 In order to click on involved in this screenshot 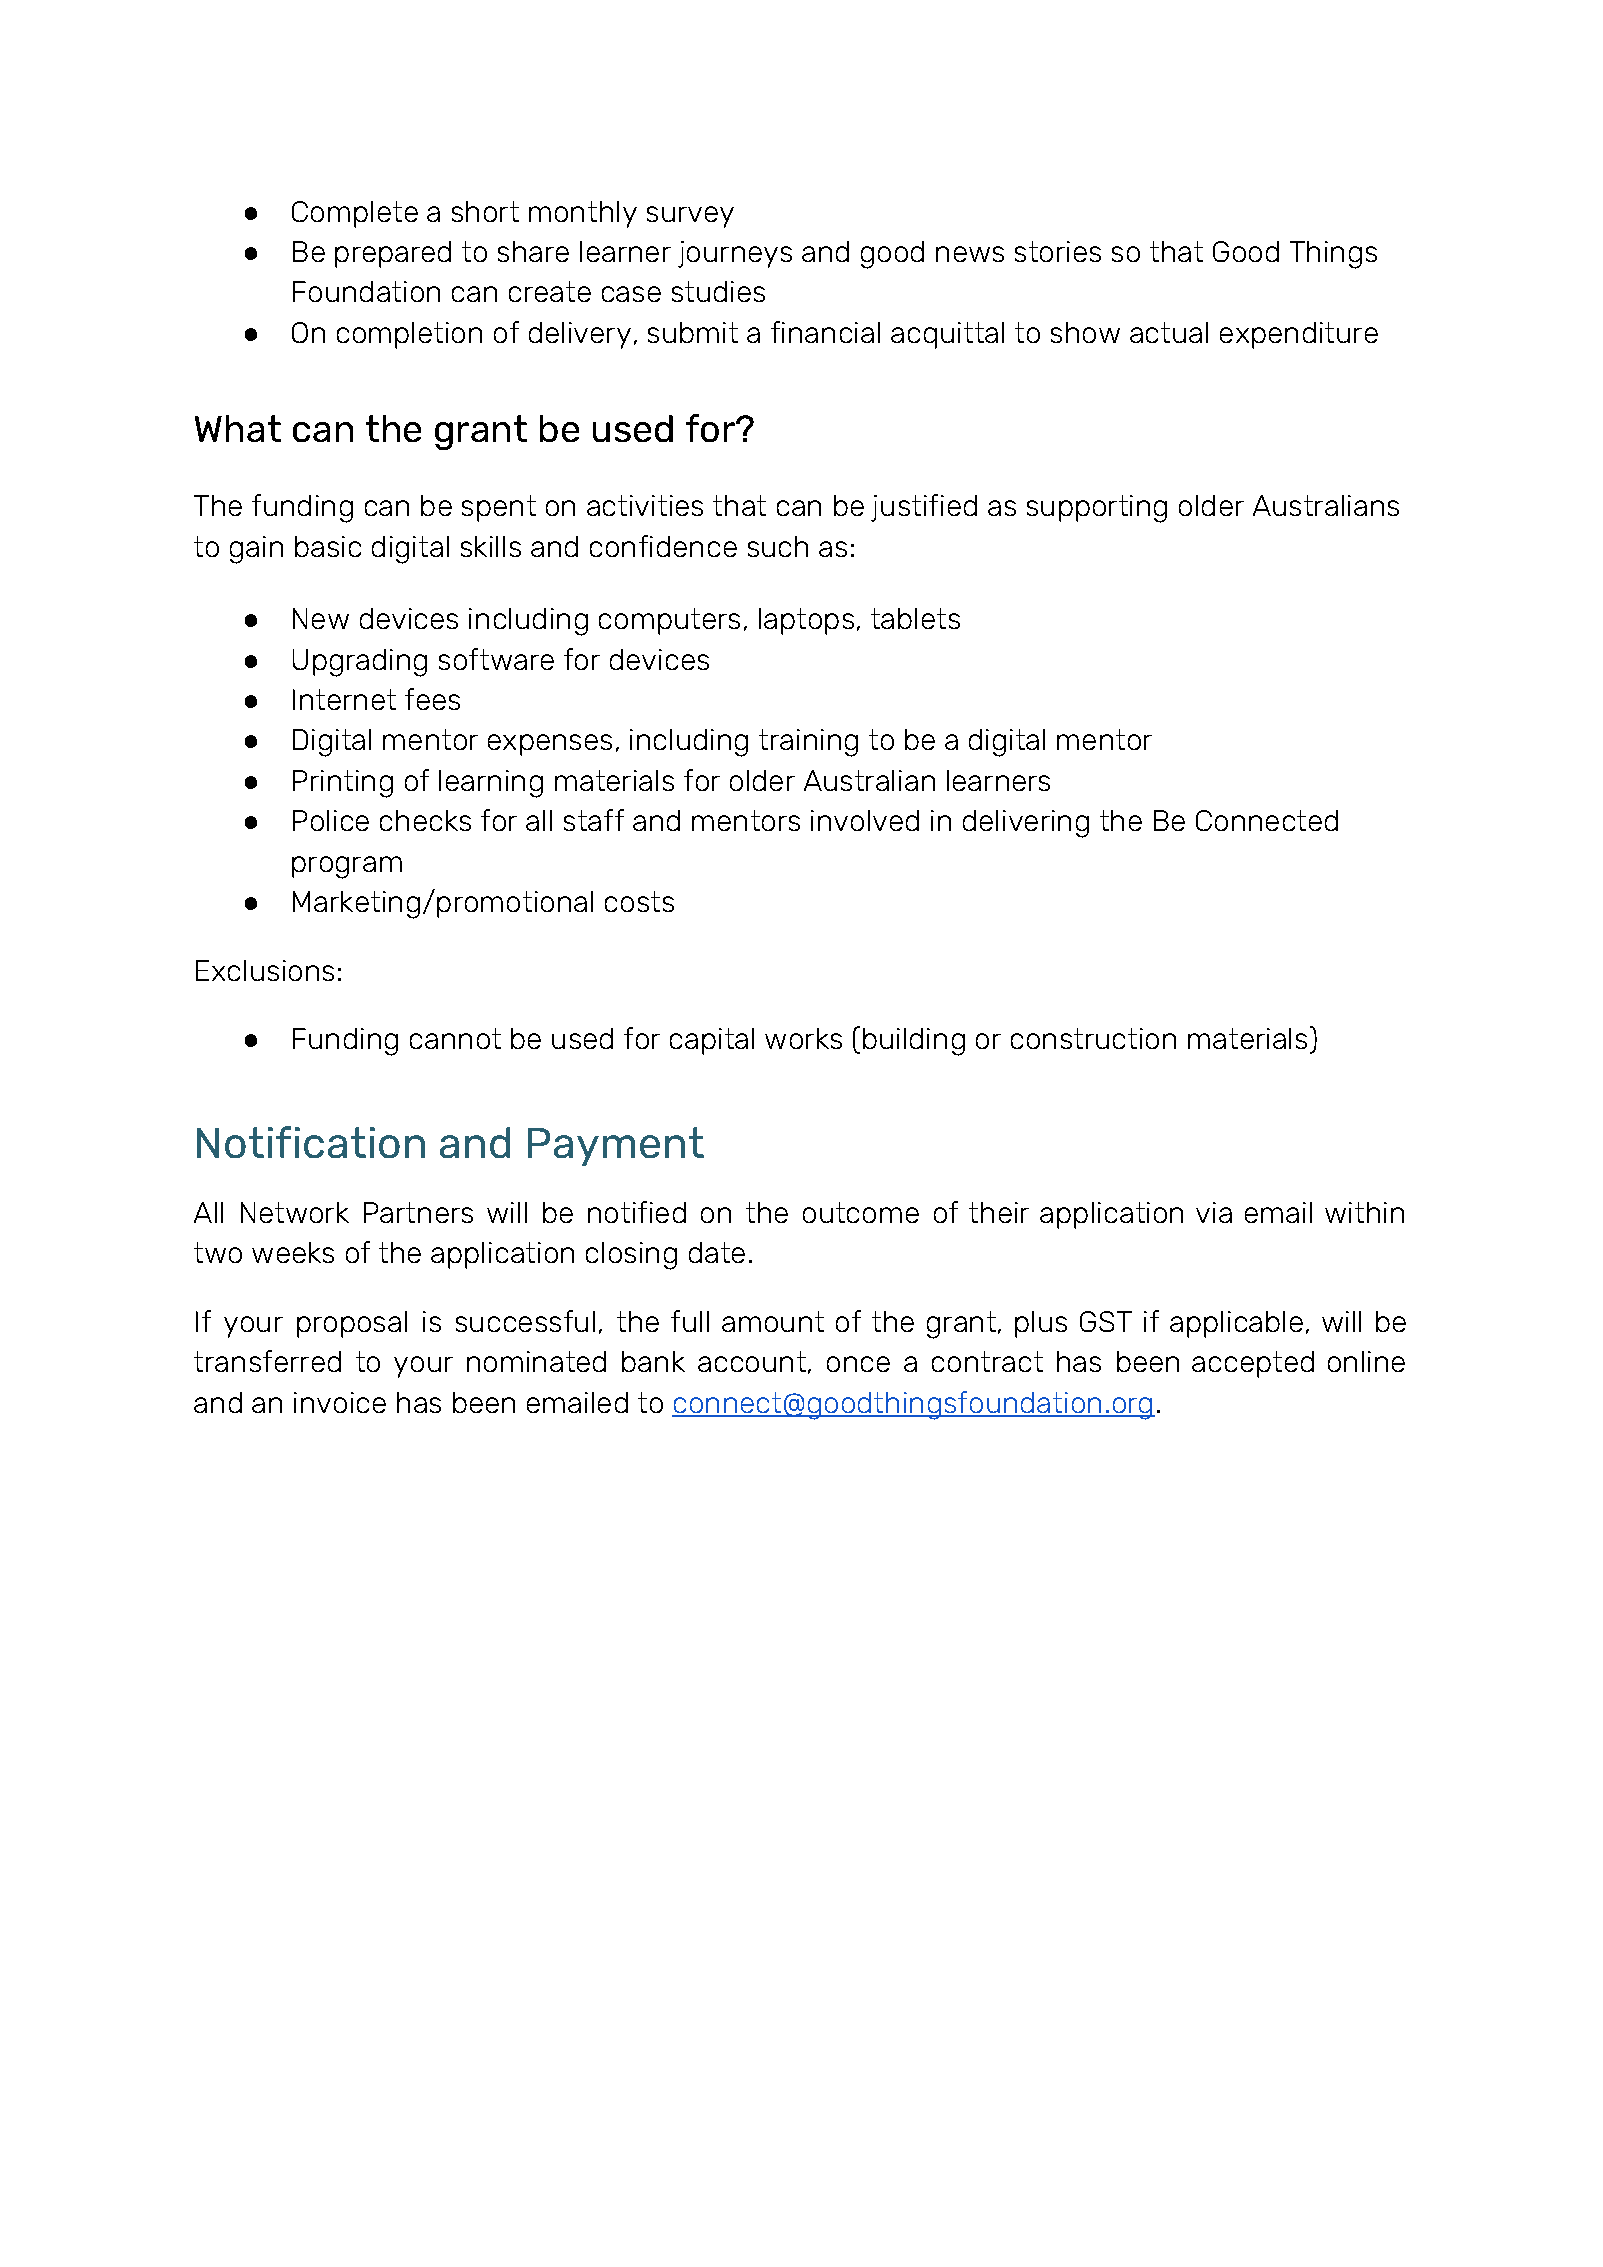, I will do `click(865, 820)`.
